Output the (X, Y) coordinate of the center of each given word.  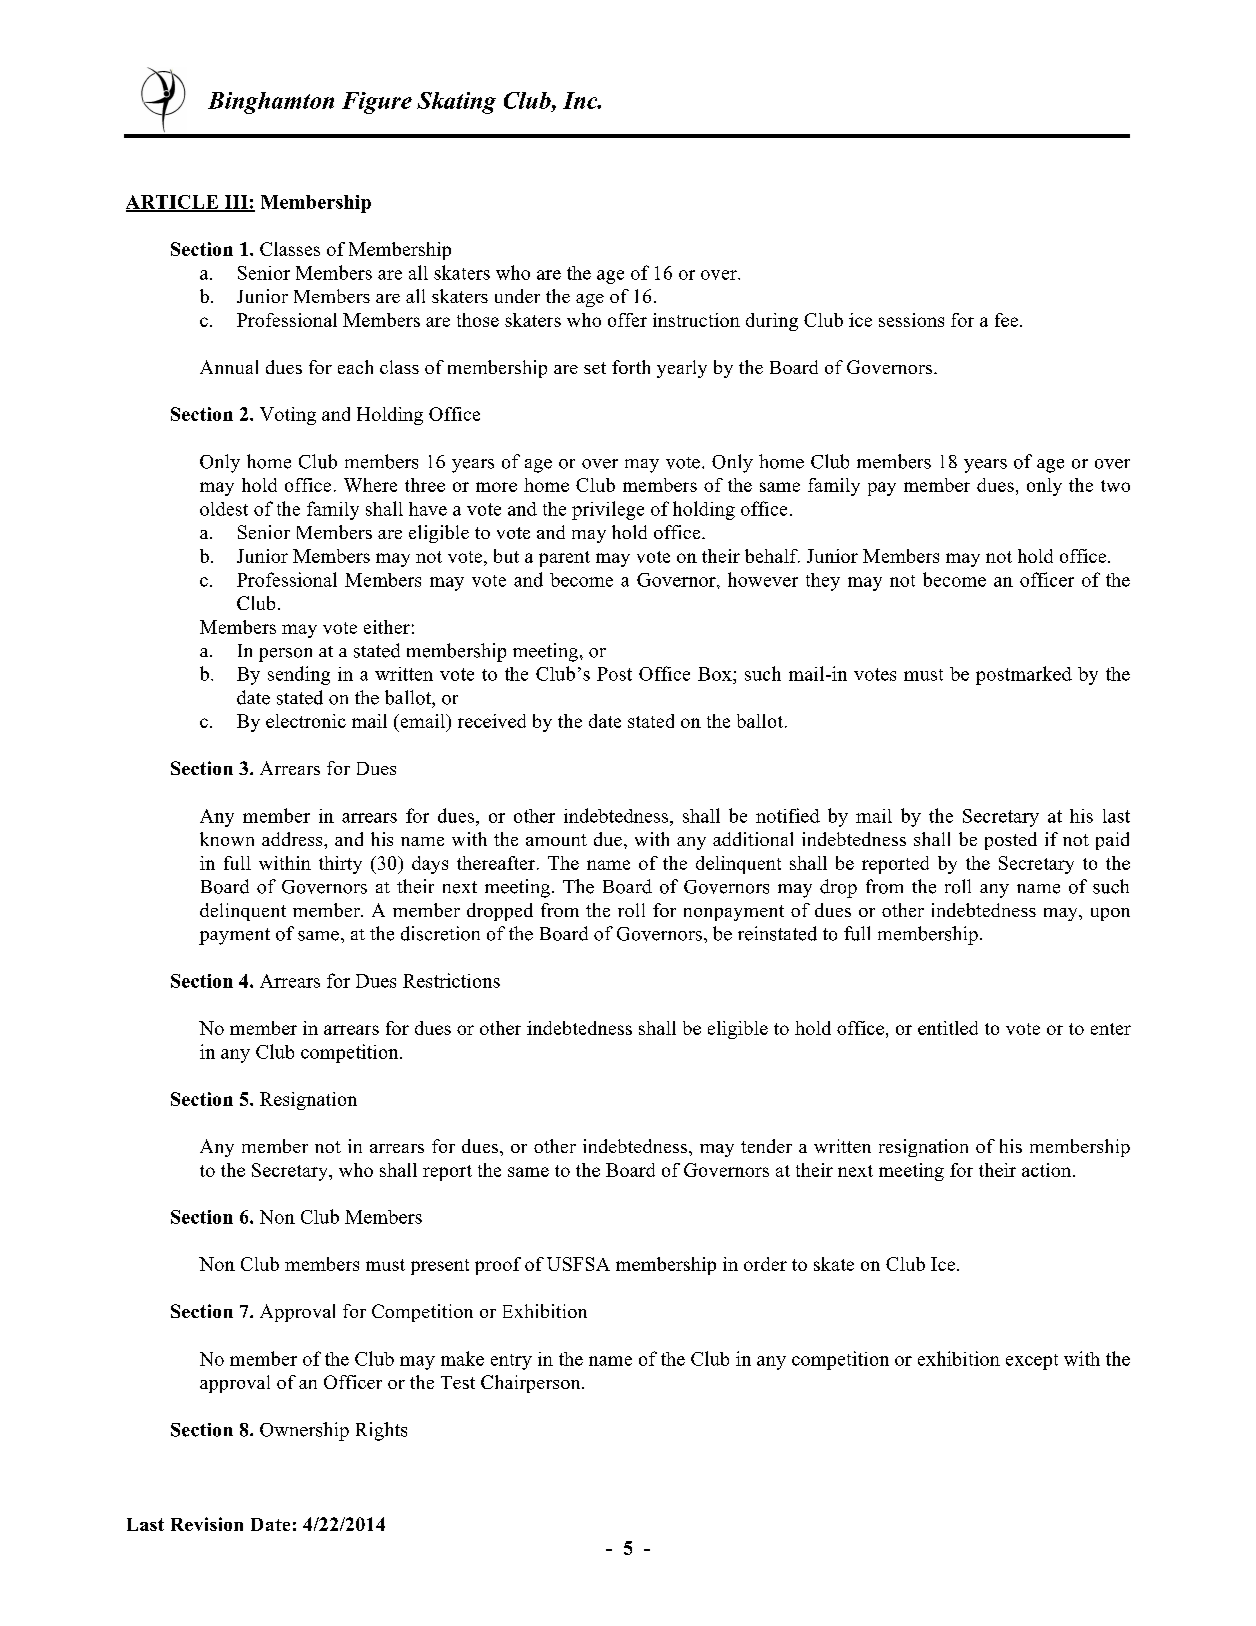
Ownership (304, 1431)
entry (511, 1362)
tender (766, 1146)
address (293, 839)
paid (1112, 841)
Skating (456, 103)
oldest (224, 509)
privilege (608, 510)
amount (556, 840)
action (1048, 1170)
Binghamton (271, 103)
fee (1008, 320)
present (440, 1267)
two (1115, 486)
